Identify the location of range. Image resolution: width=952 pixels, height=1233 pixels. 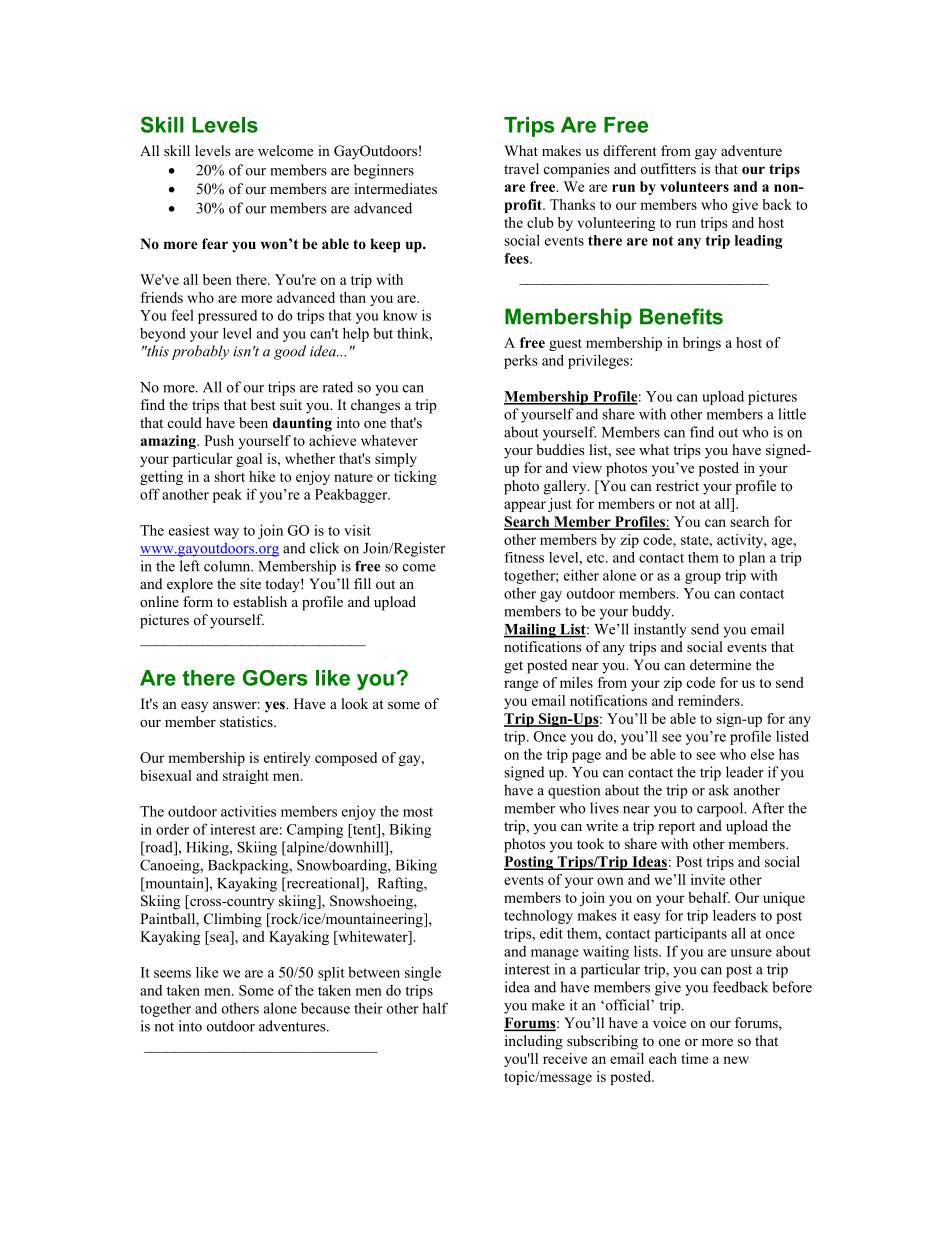
(521, 685).
